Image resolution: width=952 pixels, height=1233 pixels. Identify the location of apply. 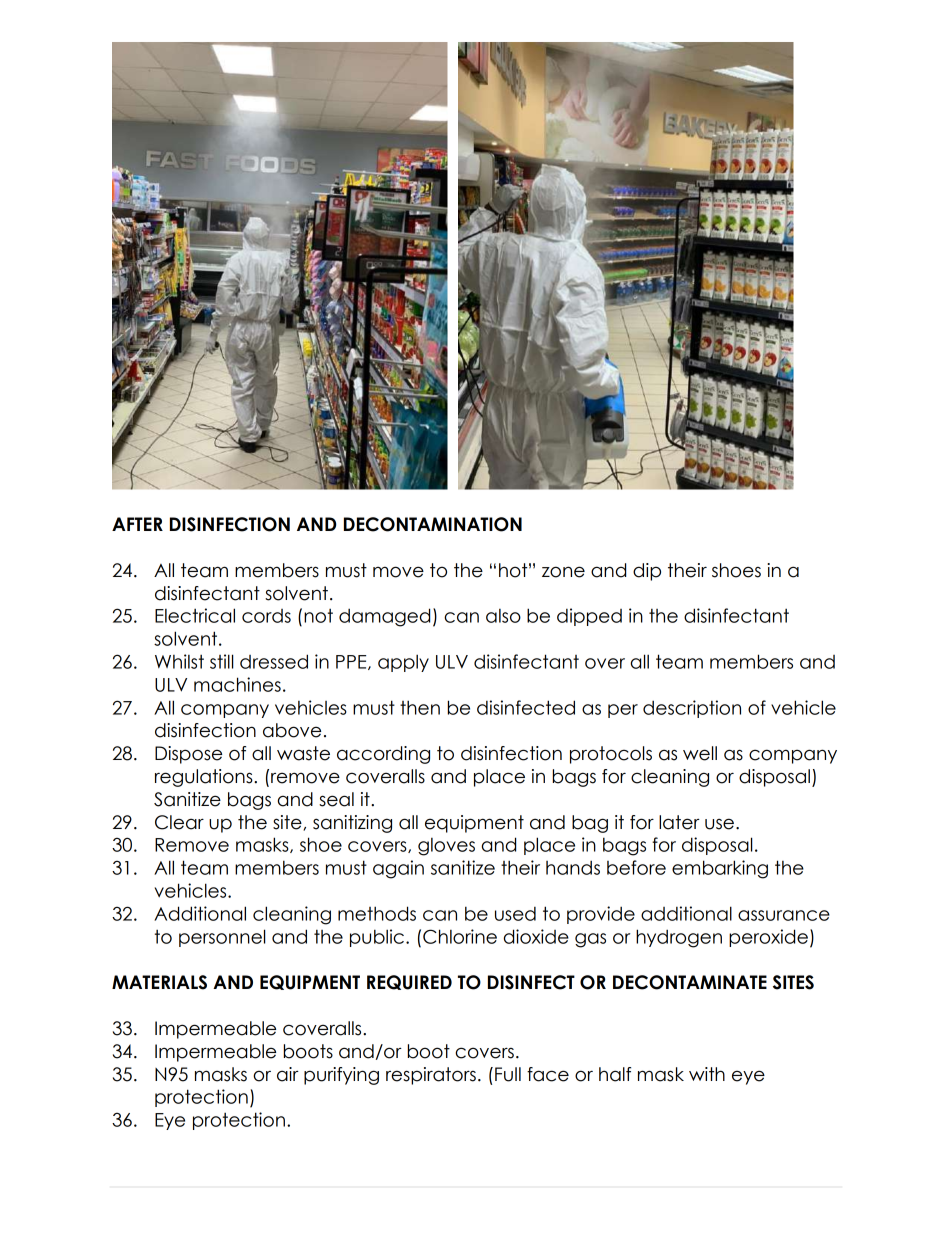
(403, 663).
